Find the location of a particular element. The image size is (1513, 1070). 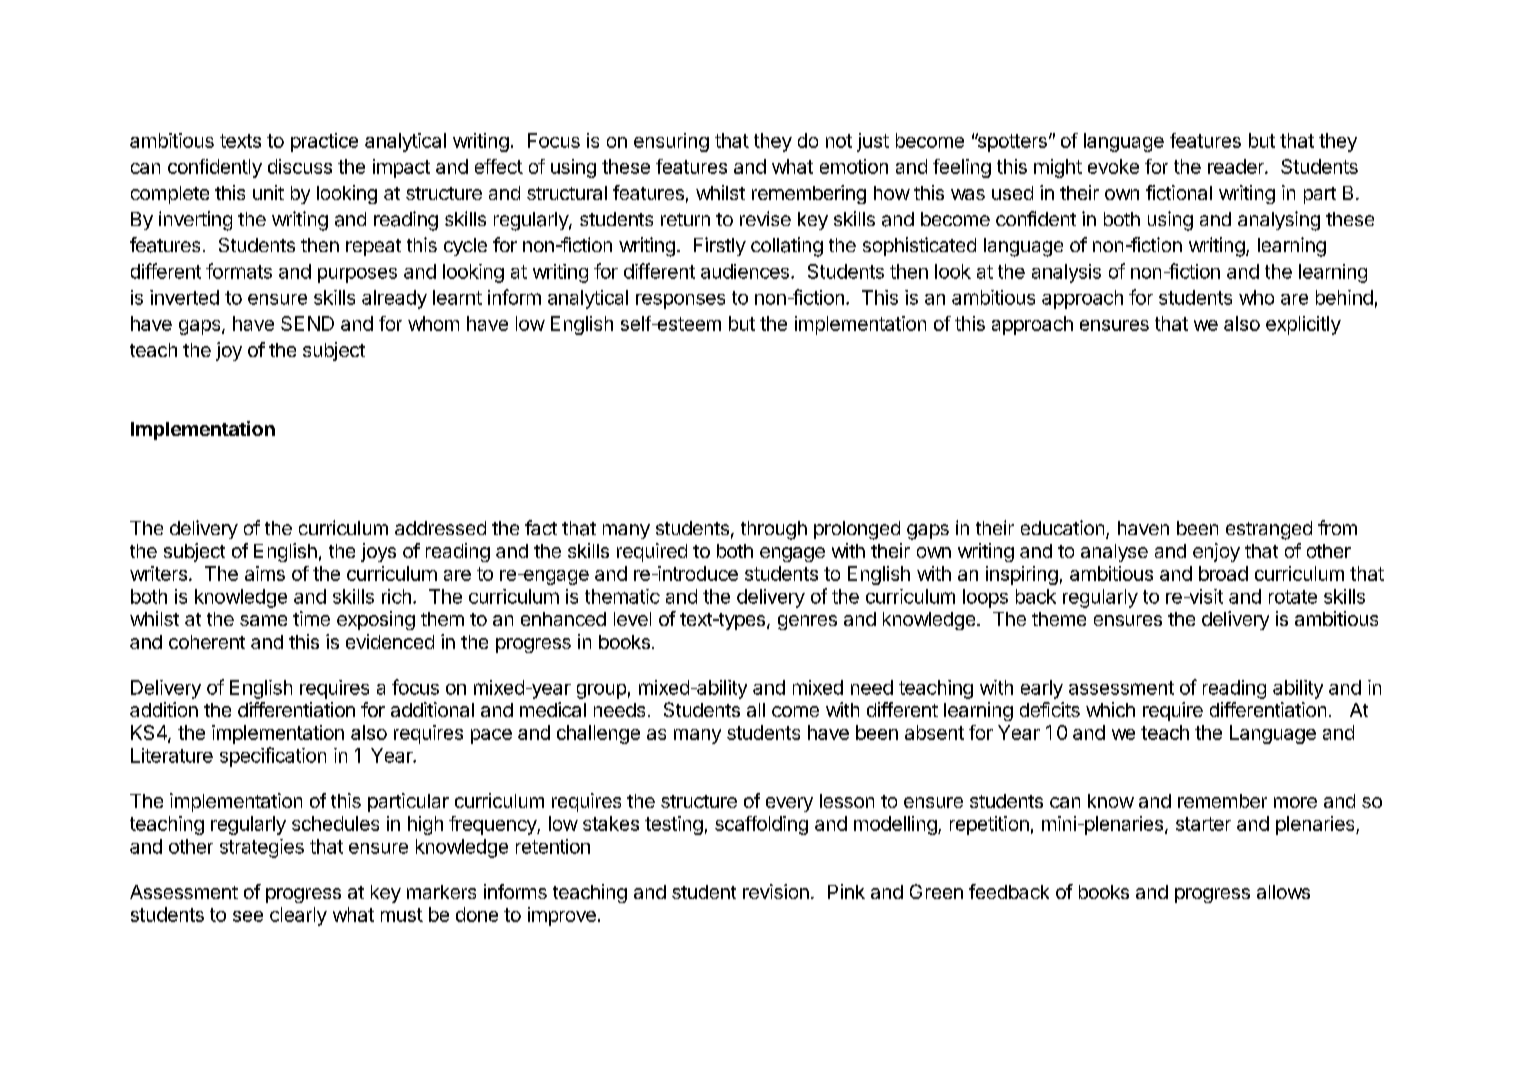

joys is located at coordinates (378, 552).
